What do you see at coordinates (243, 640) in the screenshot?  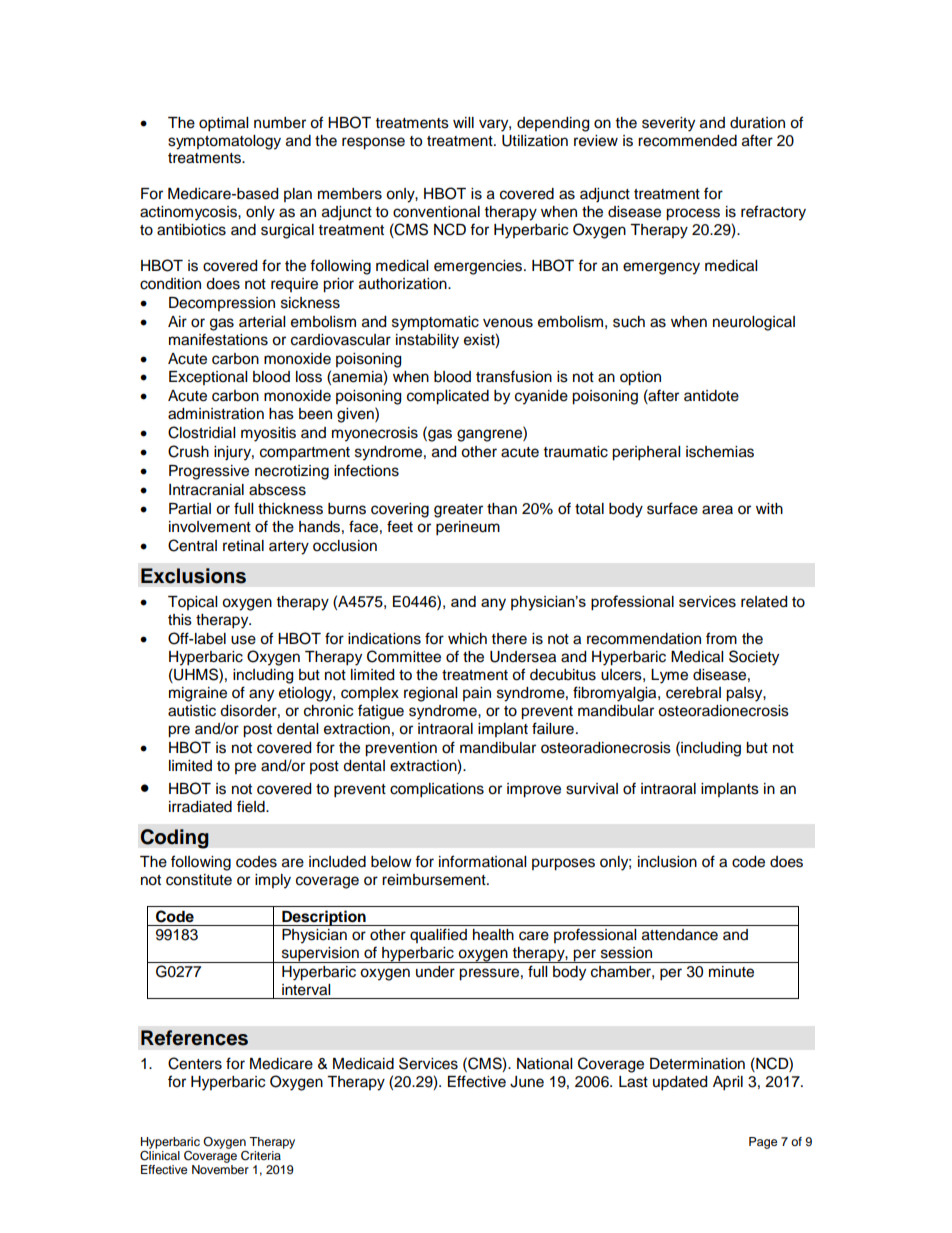 I see `use` at bounding box center [243, 640].
